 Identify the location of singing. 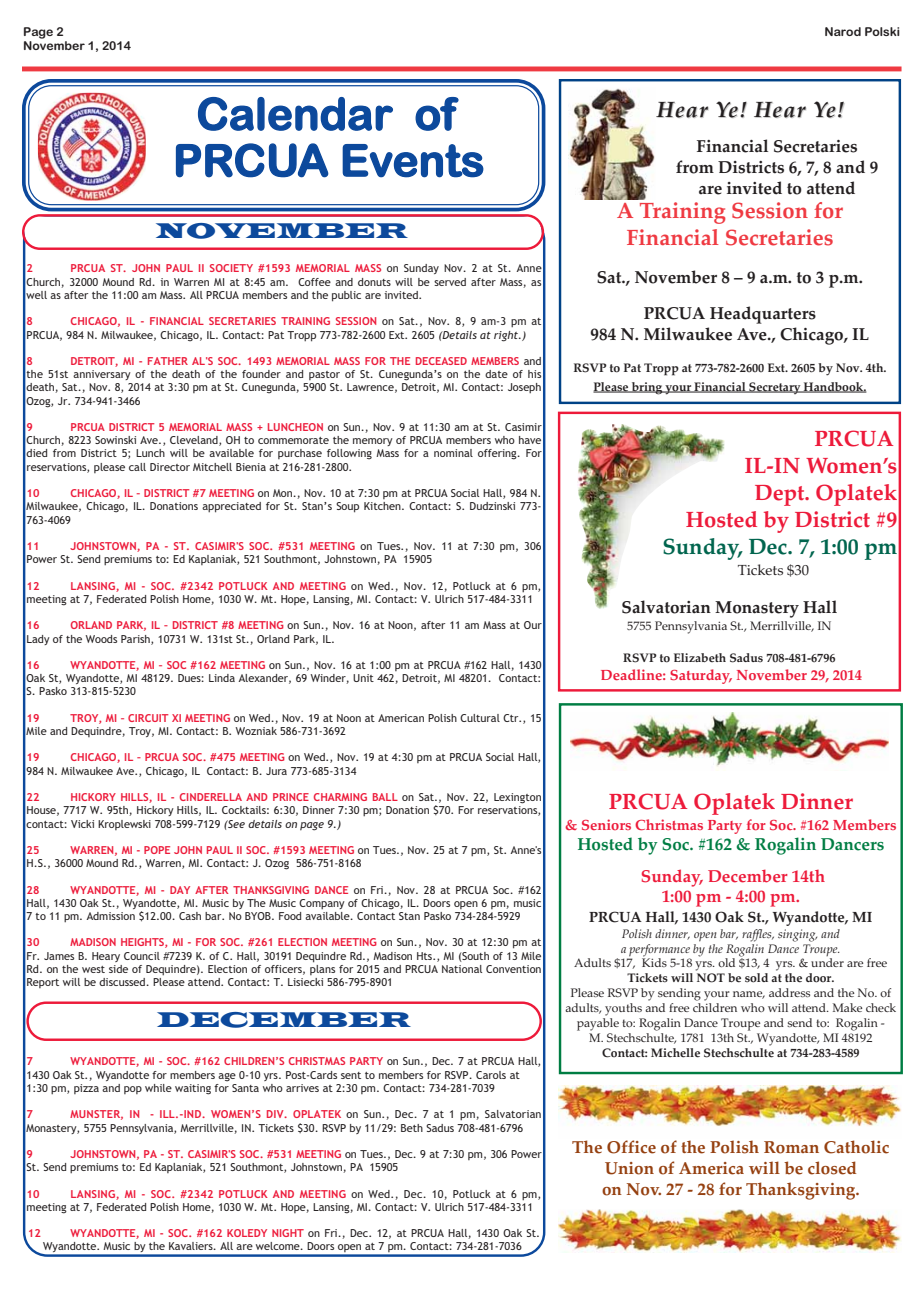
(797, 935).
